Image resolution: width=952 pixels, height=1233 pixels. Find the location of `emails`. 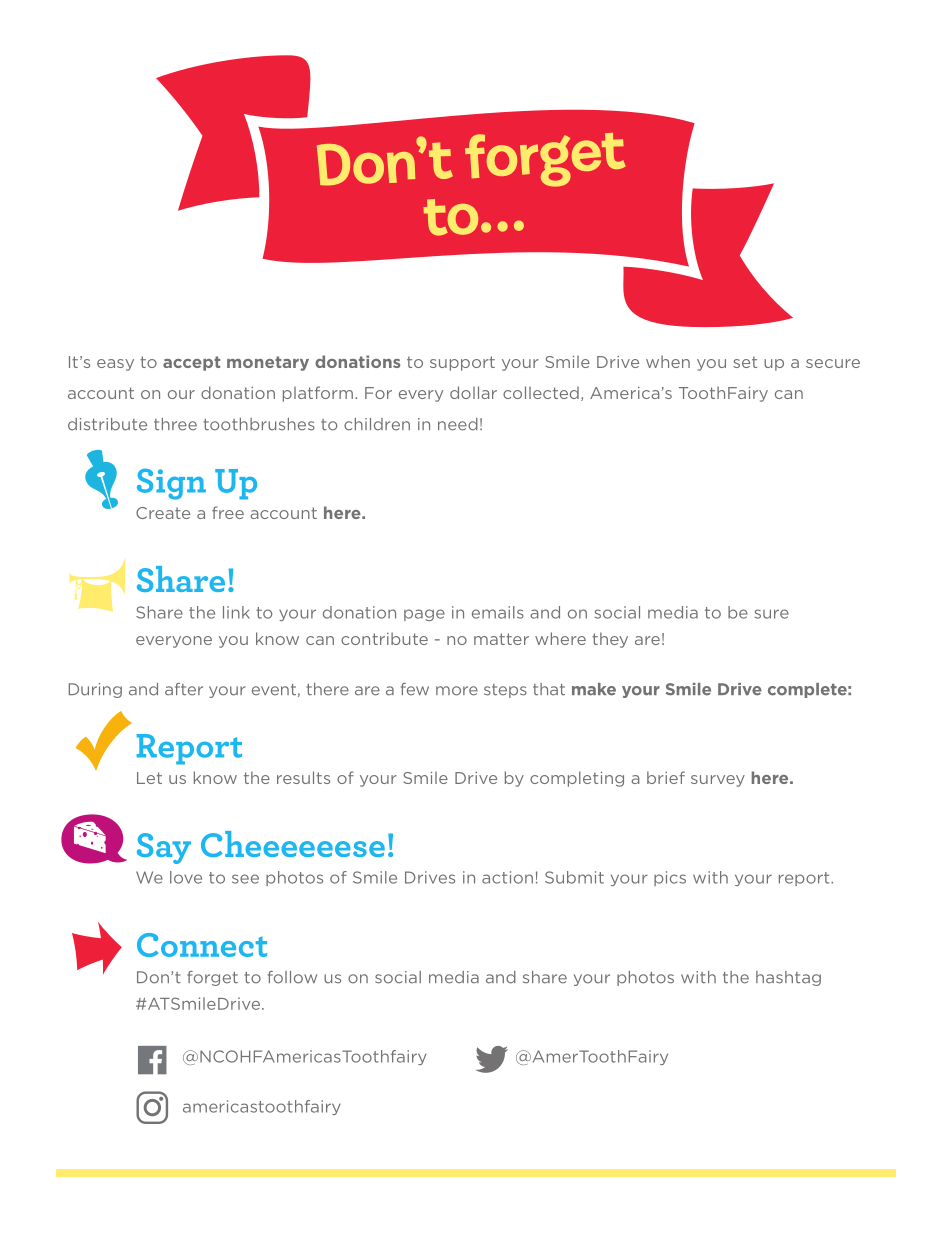

emails is located at coordinates (498, 612).
